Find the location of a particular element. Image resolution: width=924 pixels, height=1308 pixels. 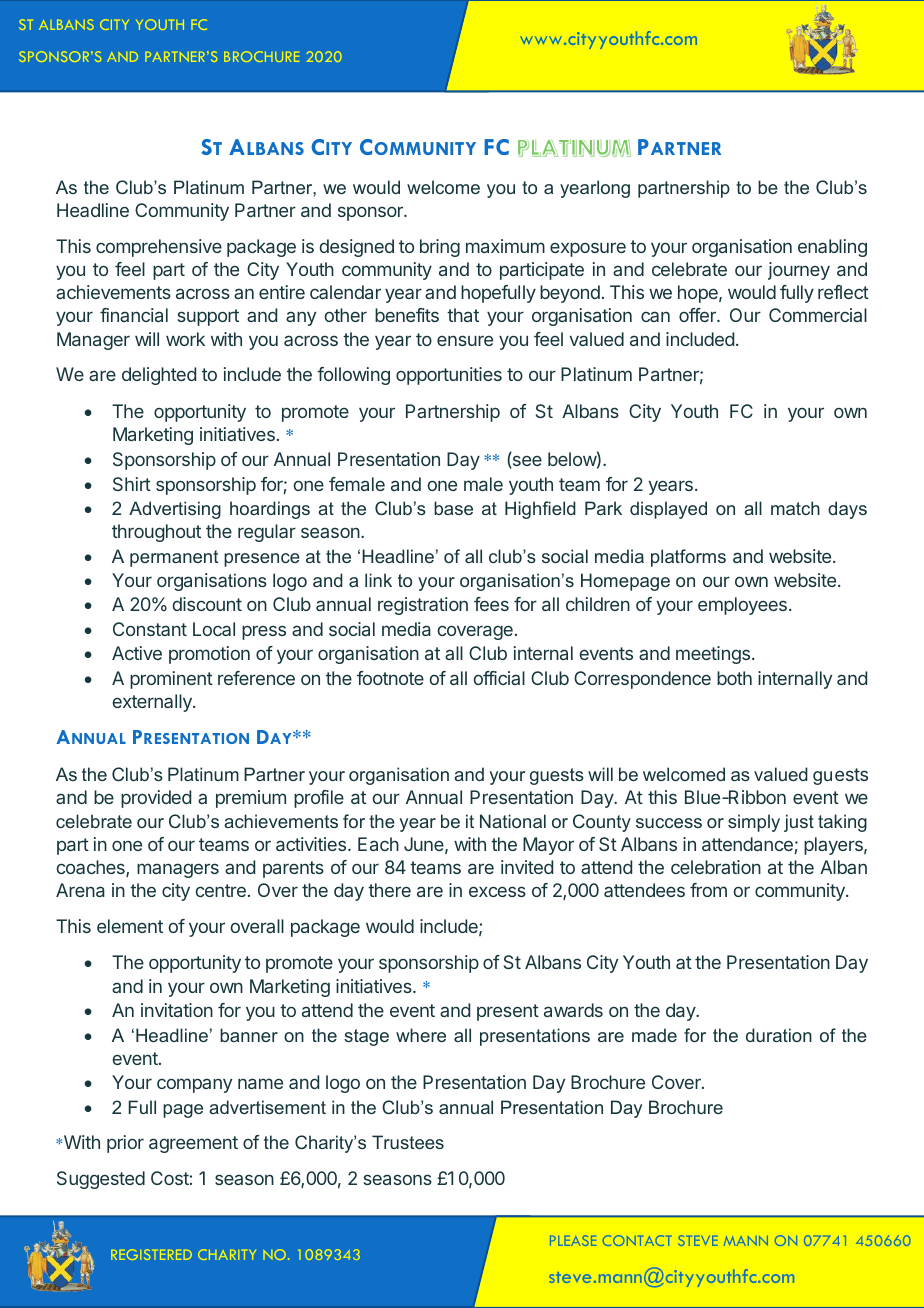

PLEASE is located at coordinates (573, 1240).
